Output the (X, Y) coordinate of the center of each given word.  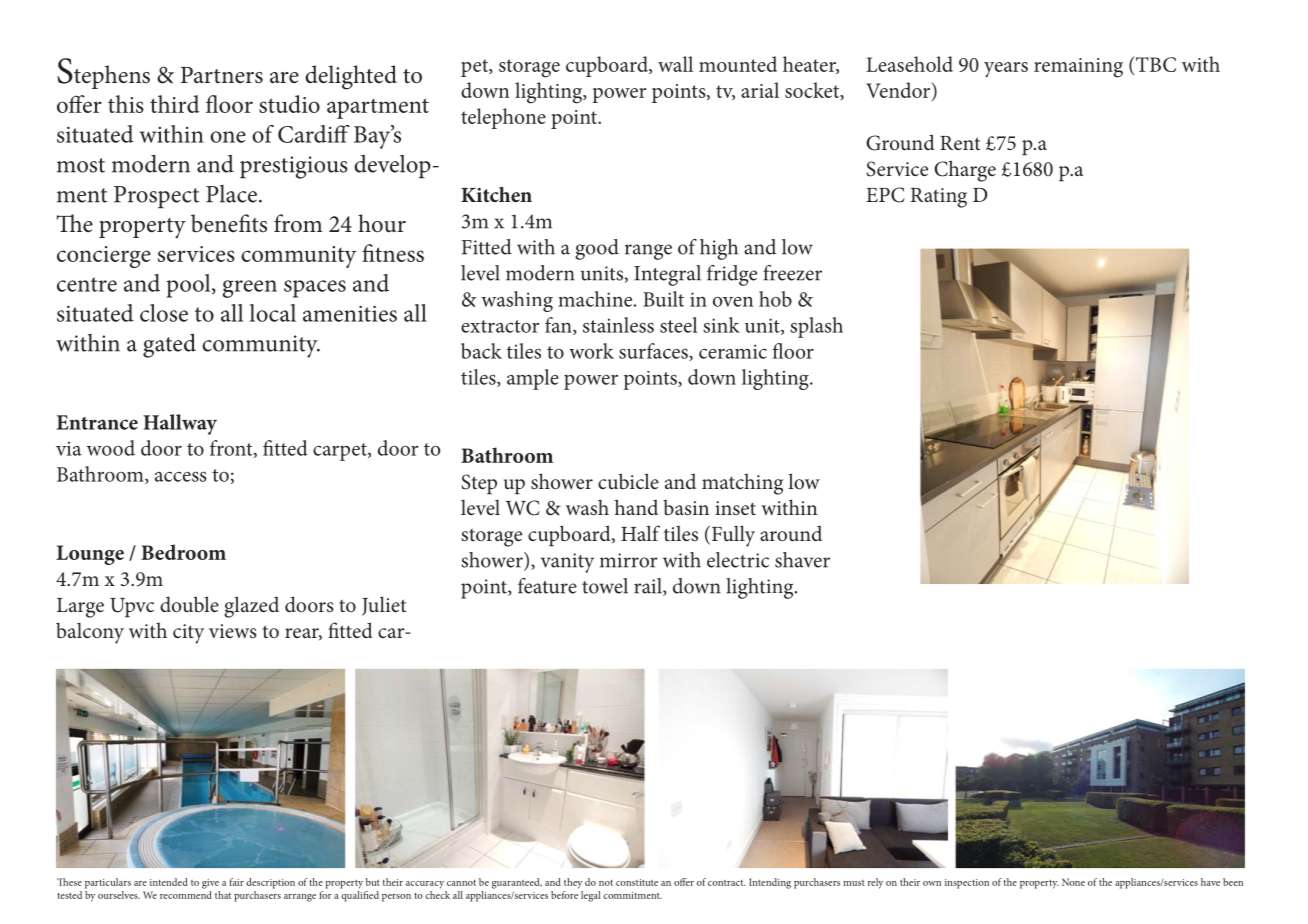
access (181, 476)
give (210, 884)
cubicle (628, 481)
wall (675, 64)
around (791, 533)
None (1073, 882)
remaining (1078, 68)
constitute (637, 882)
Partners (222, 75)
